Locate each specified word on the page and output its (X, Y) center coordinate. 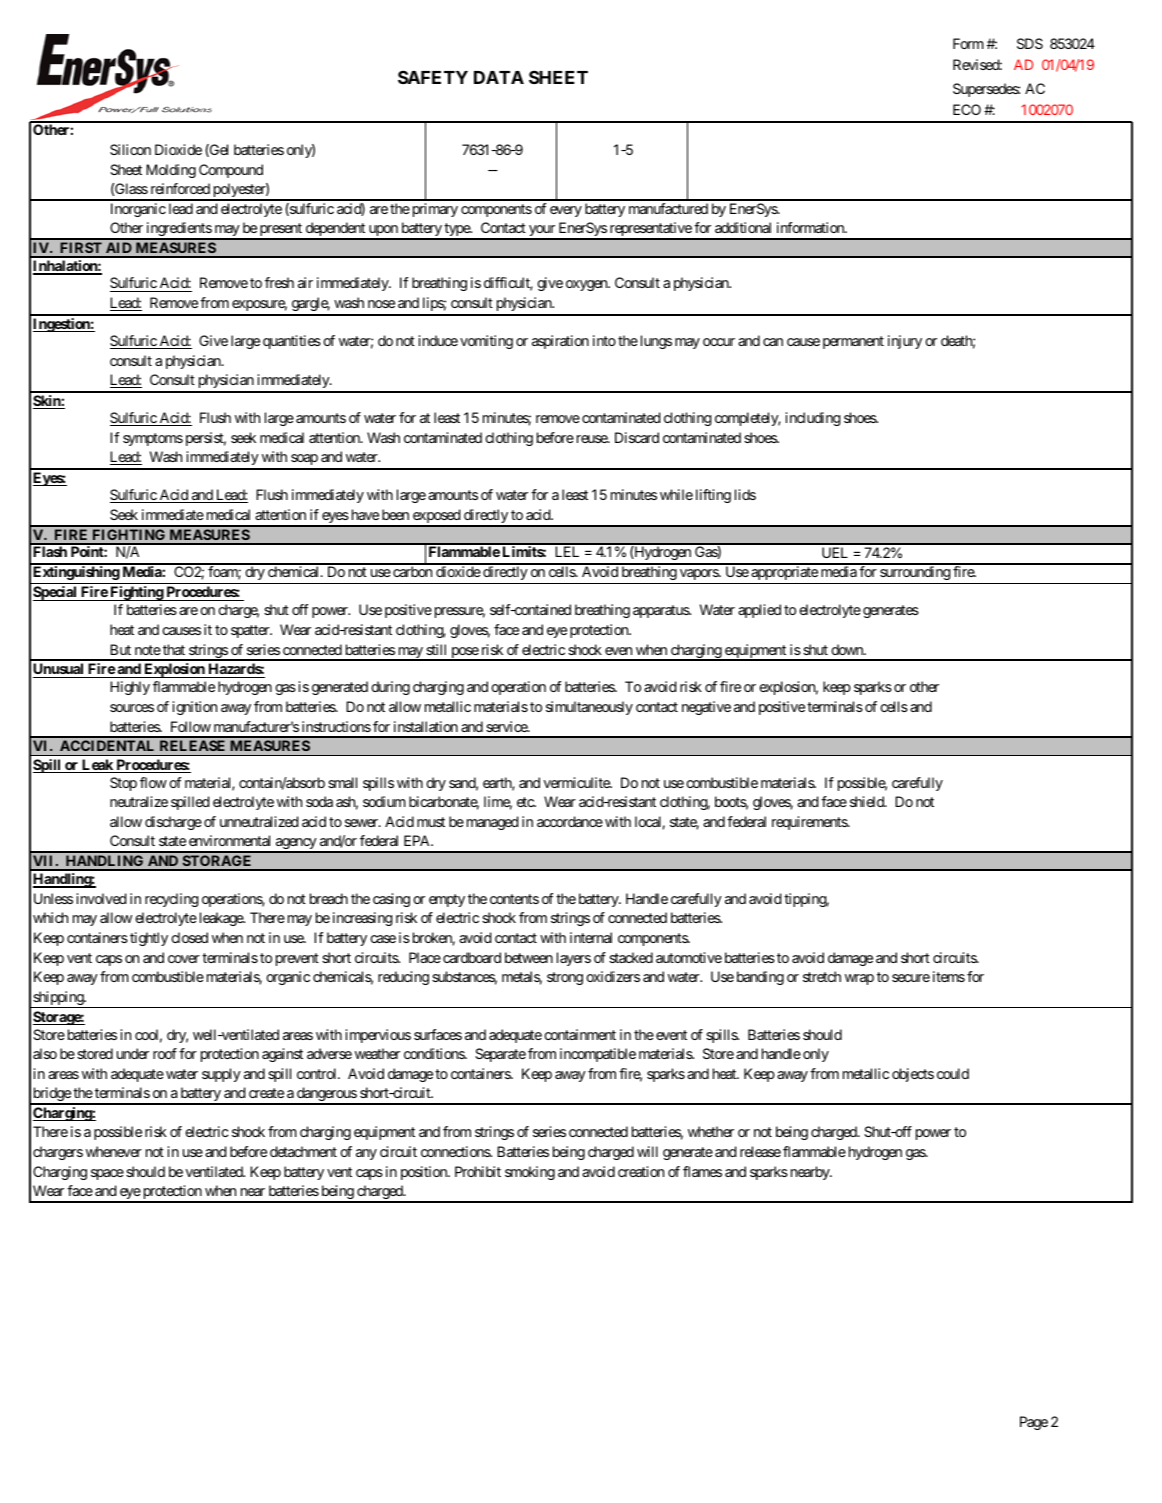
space (107, 1174)
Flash (50, 551)
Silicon (130, 149)
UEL (835, 552)
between (529, 957)
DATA (499, 77)
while (676, 494)
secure (911, 978)
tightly (149, 939)
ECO (967, 109)
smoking (530, 1173)
